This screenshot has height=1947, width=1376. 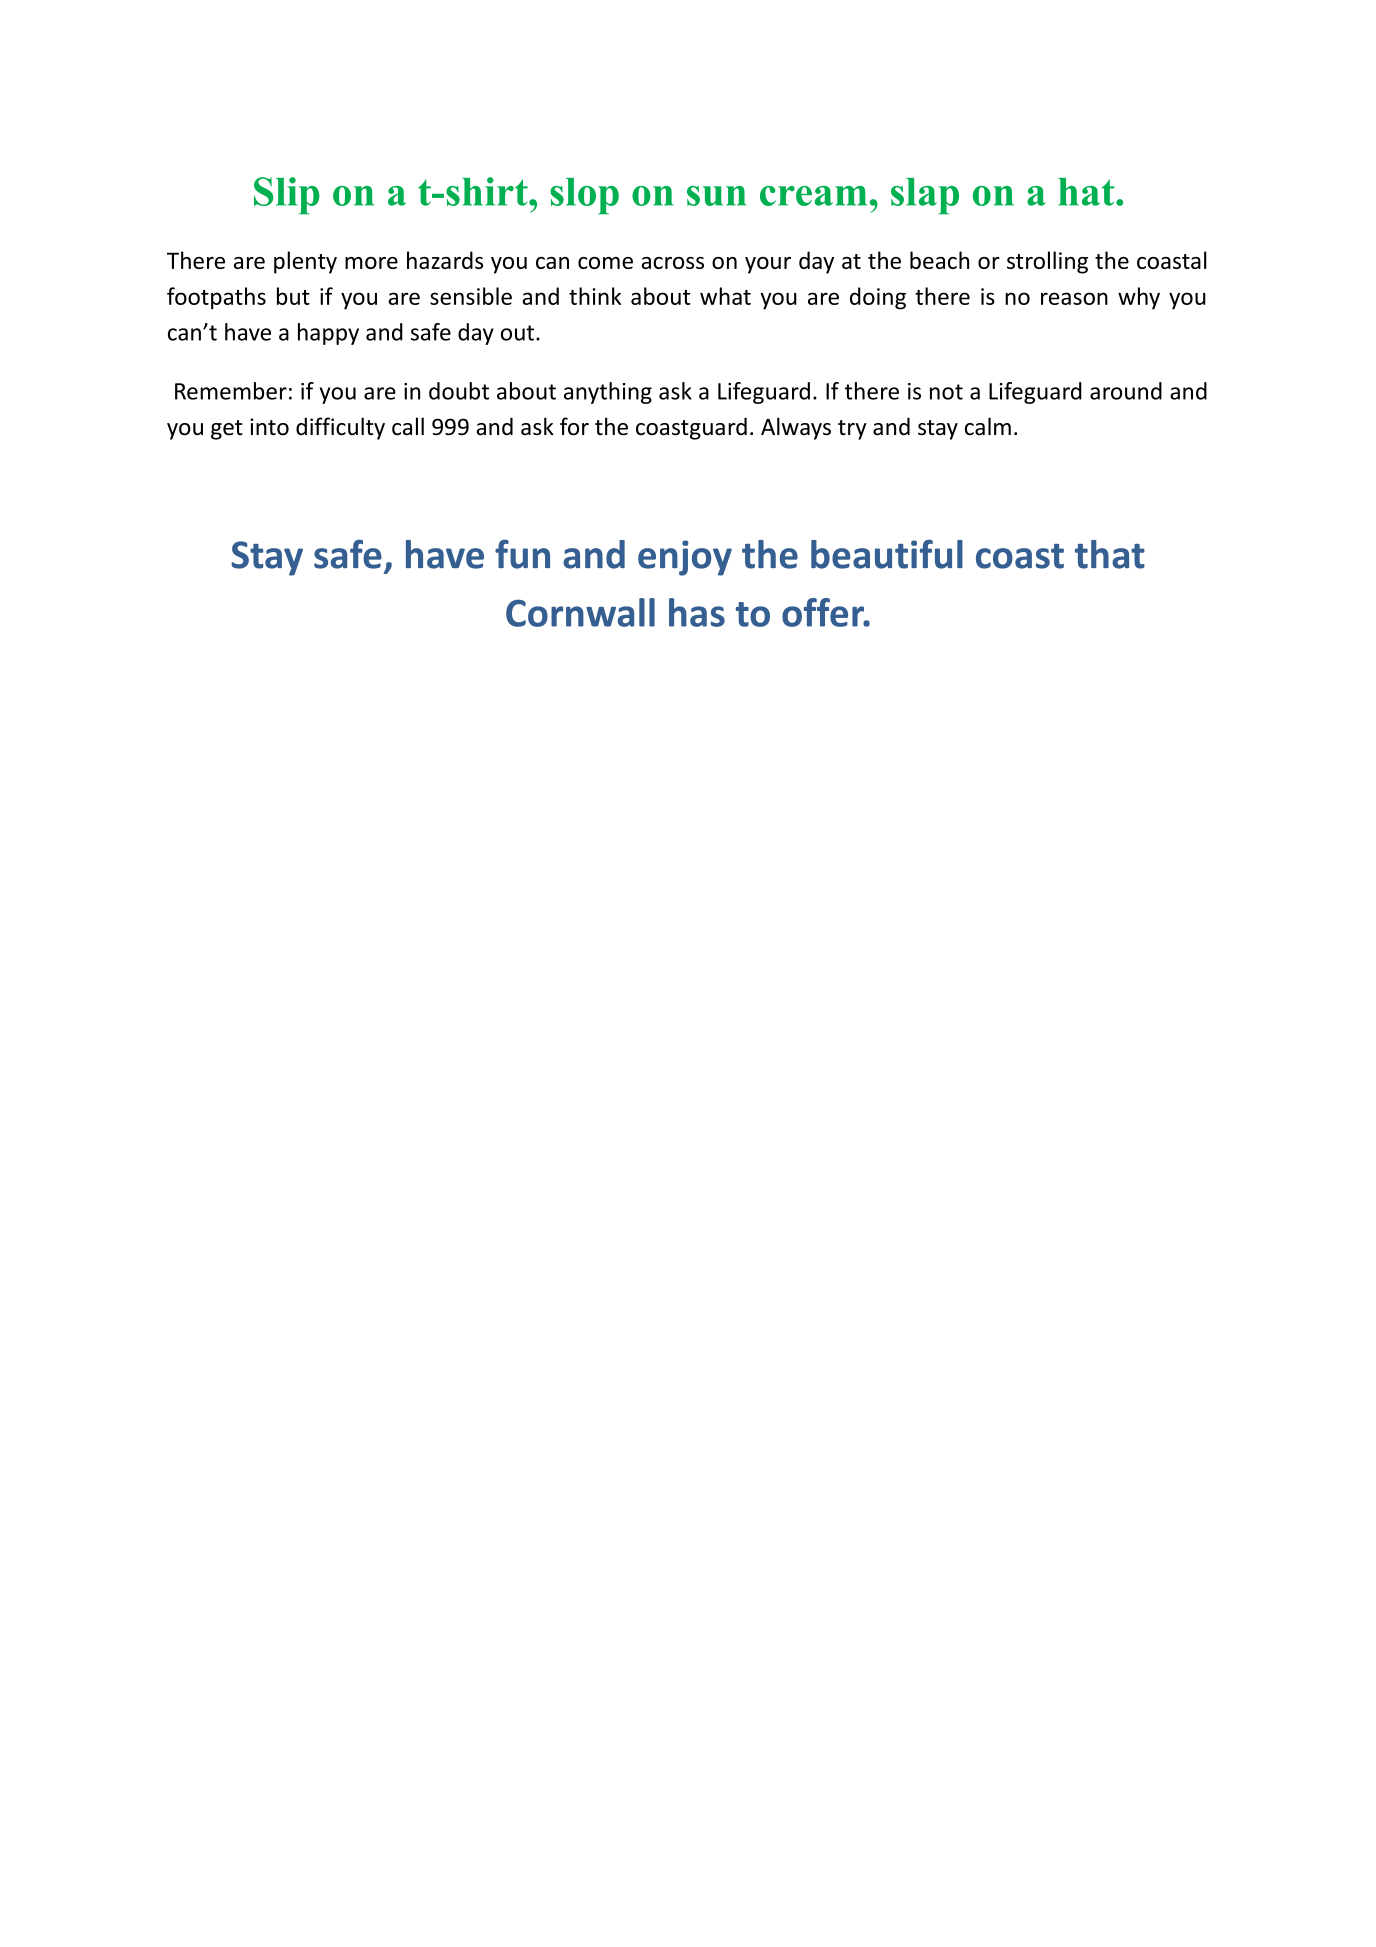 What do you see at coordinates (925, 196) in the screenshot?
I see `slap` at bounding box center [925, 196].
